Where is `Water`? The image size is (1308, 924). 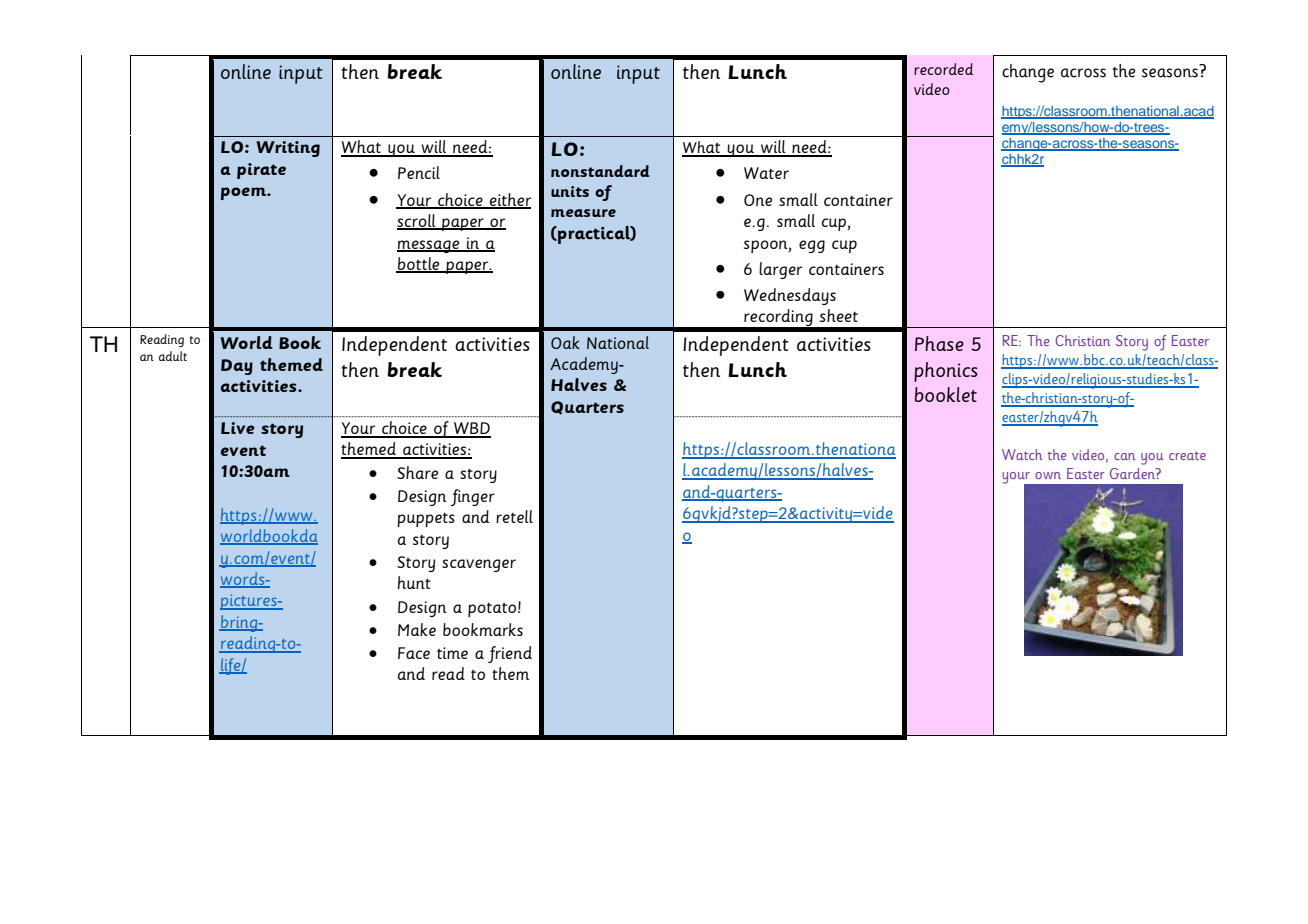
Water is located at coordinates (766, 173).
